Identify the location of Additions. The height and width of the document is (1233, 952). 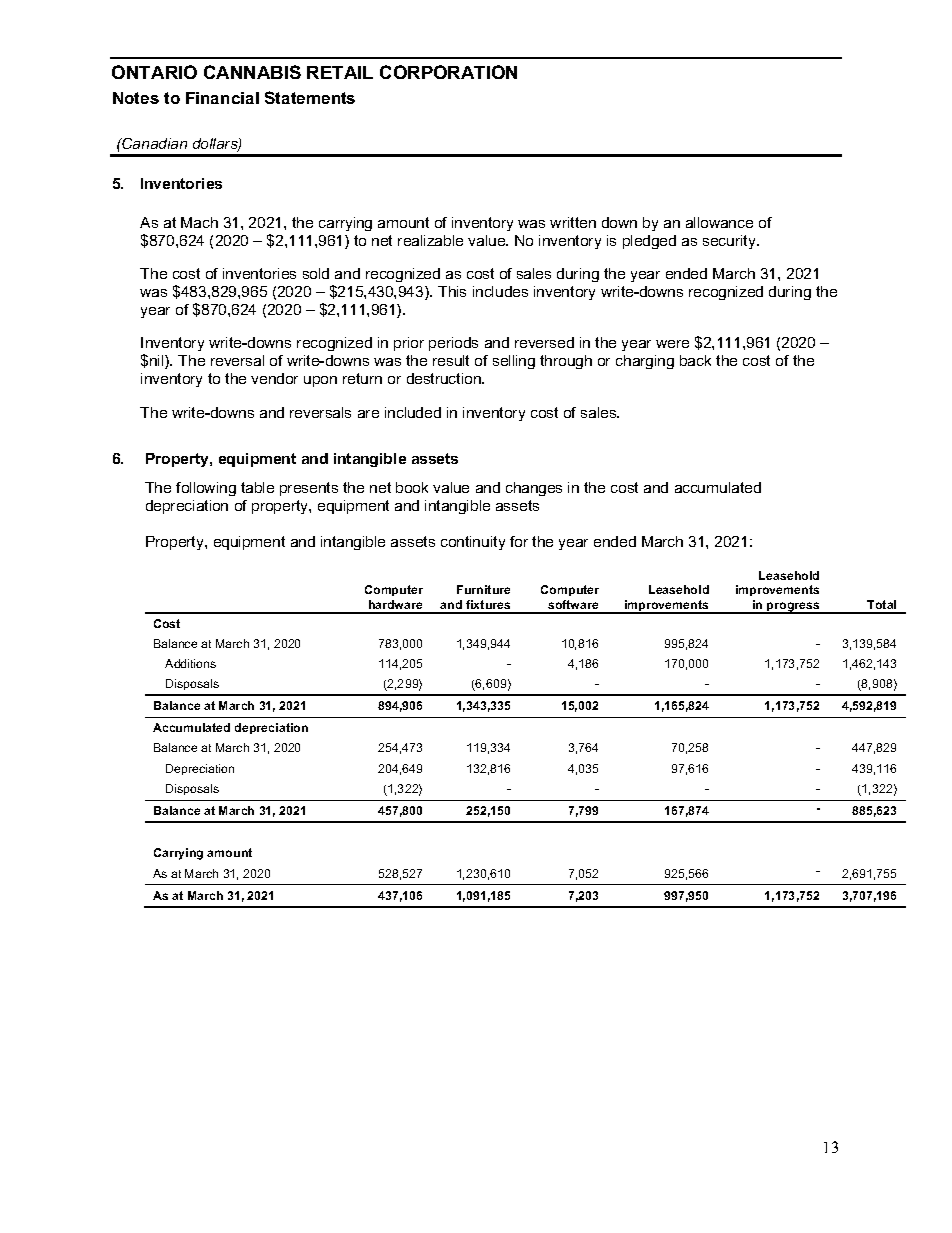
(190, 663).
